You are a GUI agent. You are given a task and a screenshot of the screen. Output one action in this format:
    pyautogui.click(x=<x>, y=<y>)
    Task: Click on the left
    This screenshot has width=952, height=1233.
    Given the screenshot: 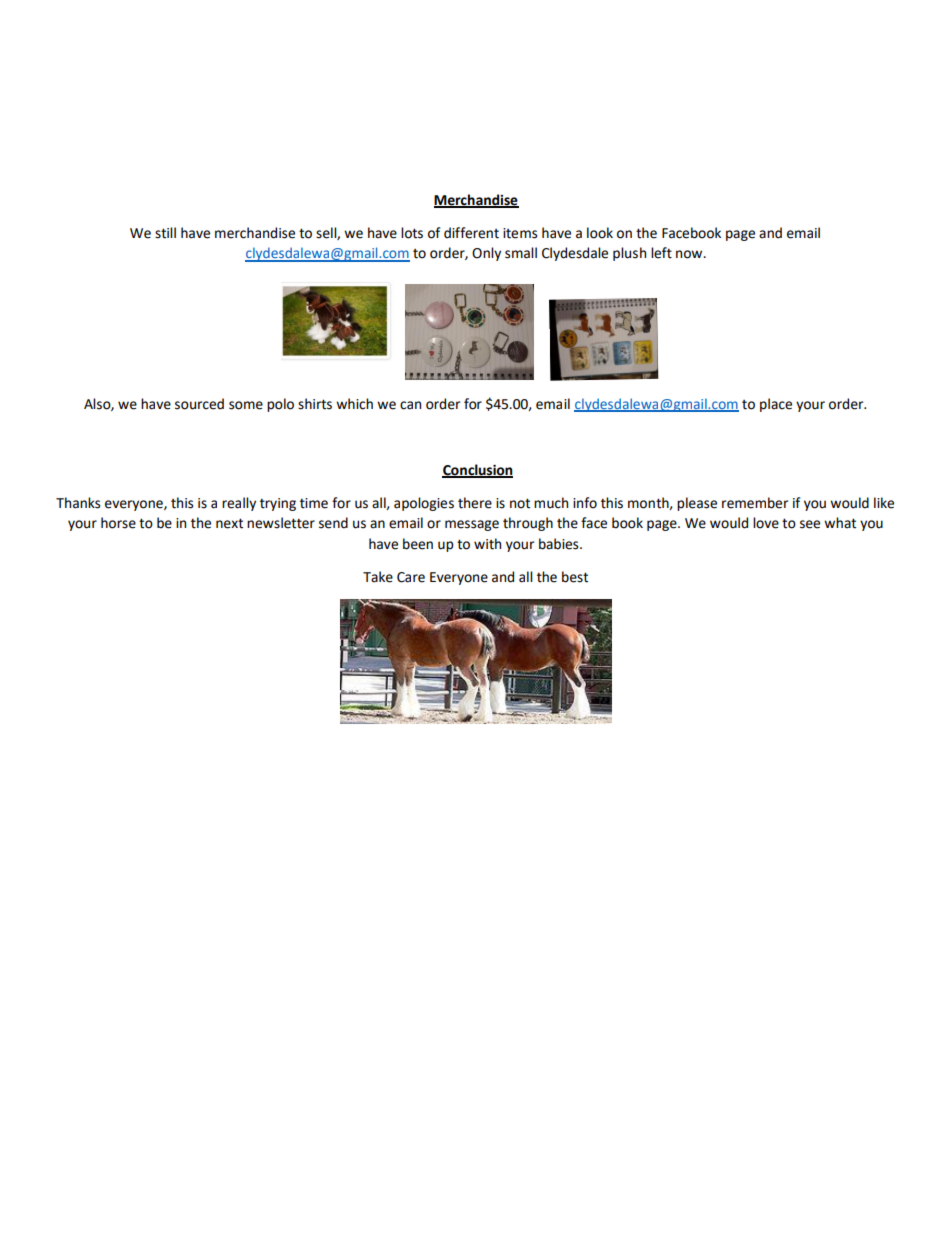 What is the action you would take?
    pyautogui.click(x=661, y=253)
